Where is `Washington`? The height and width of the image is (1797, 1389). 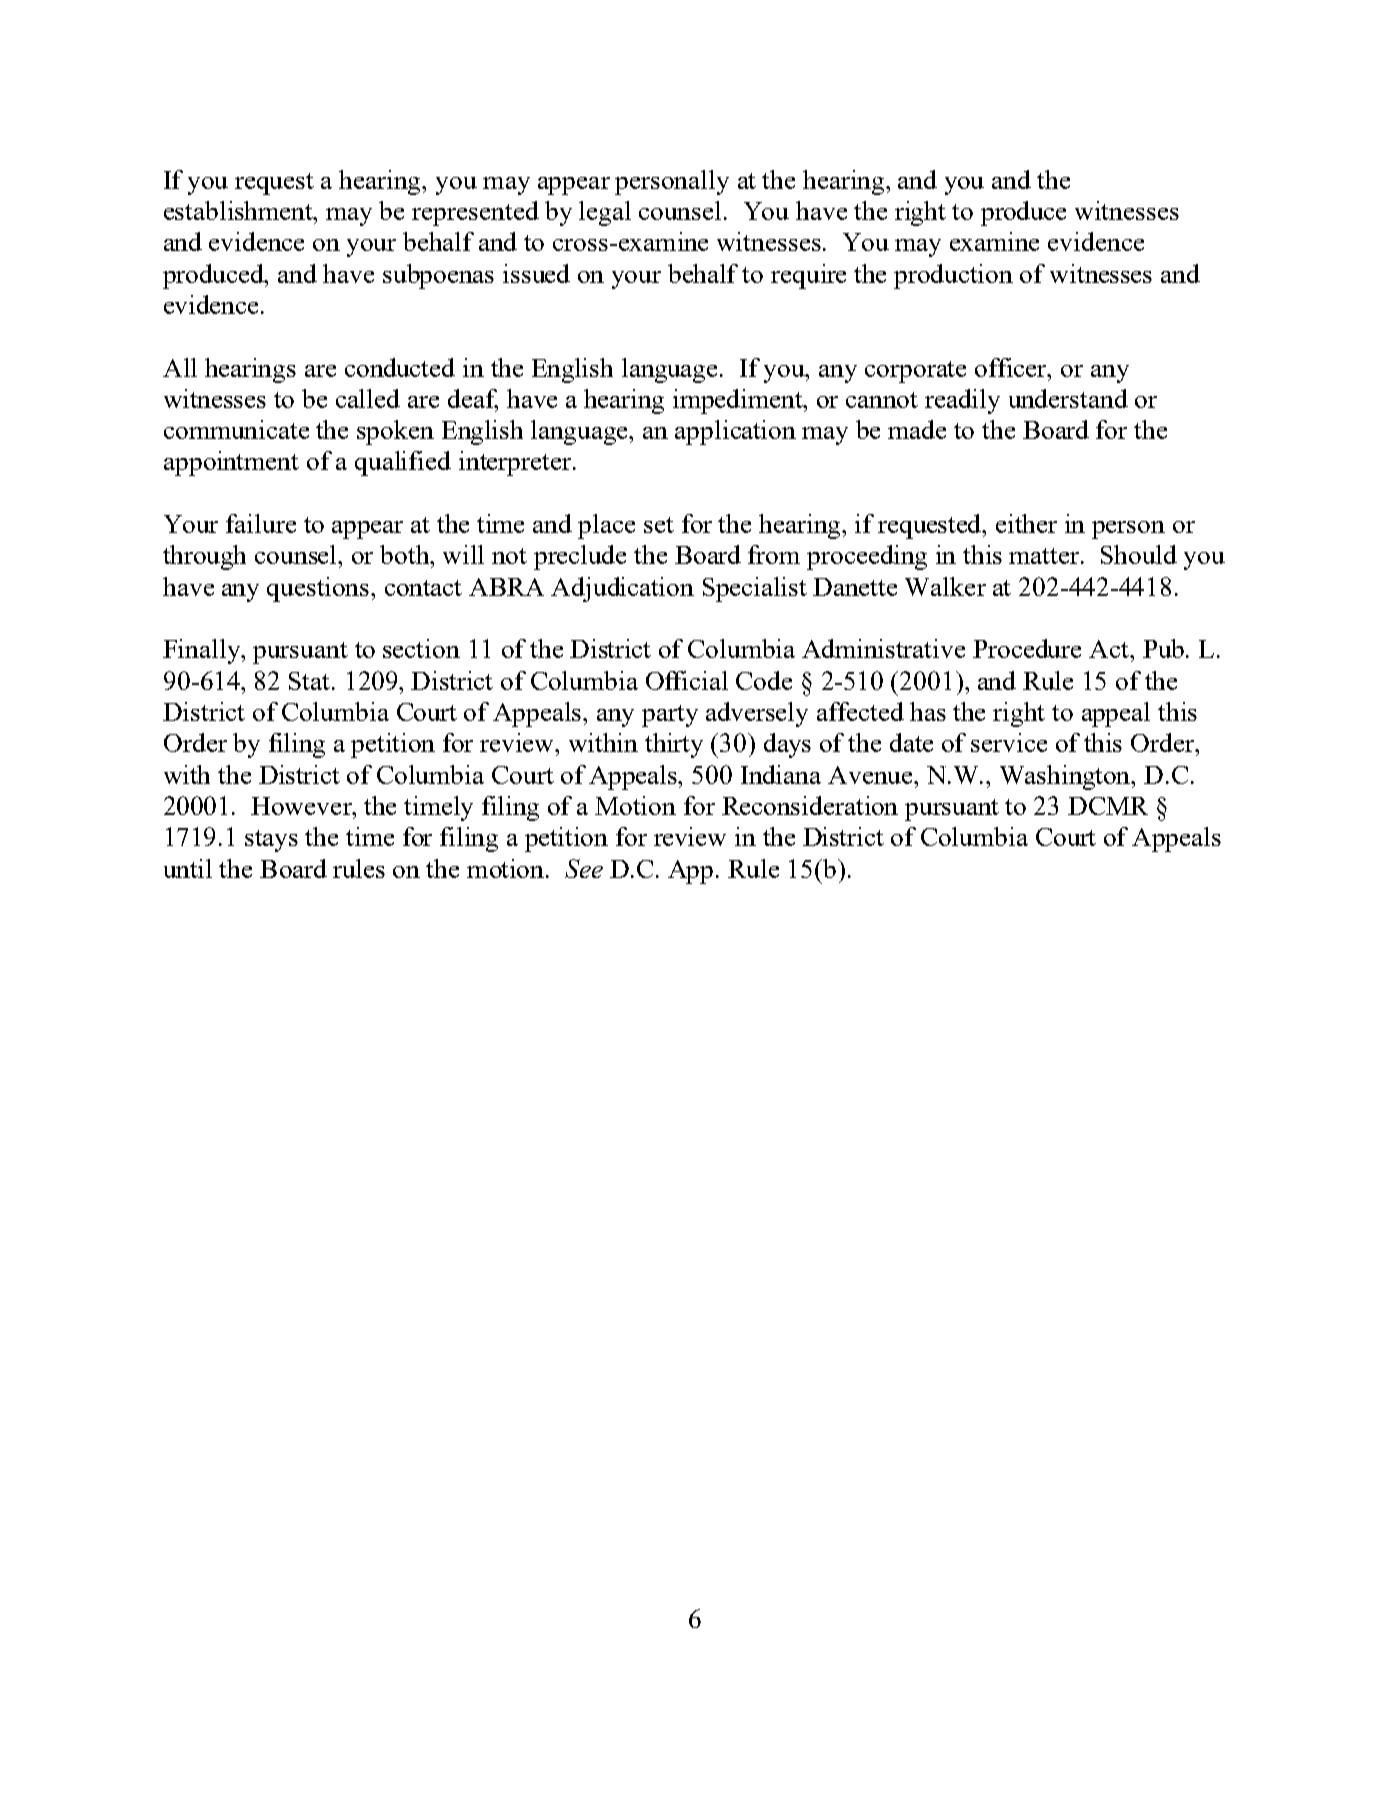
Washington is located at coordinates (1066, 777).
